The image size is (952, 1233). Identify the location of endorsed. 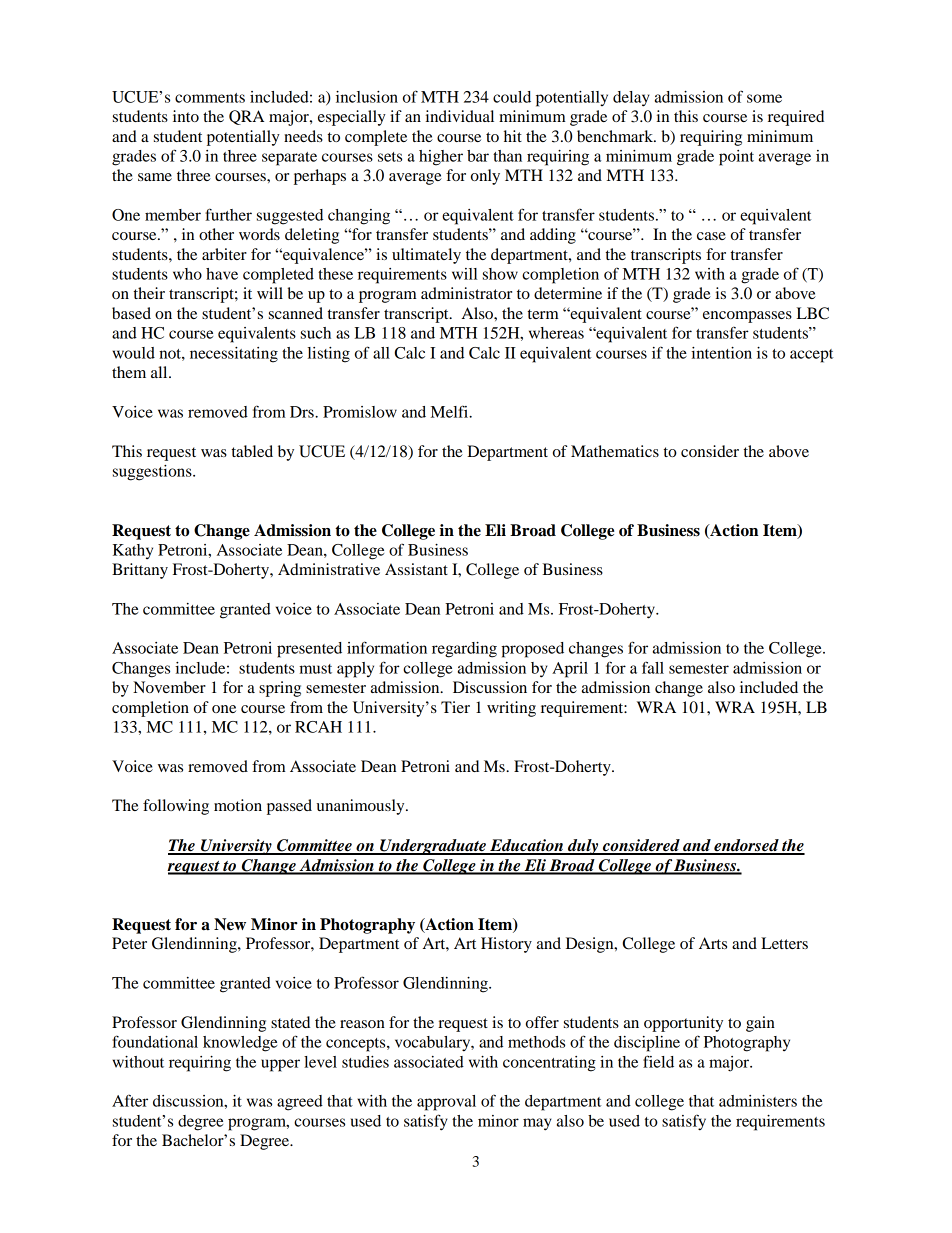
(746, 846).
